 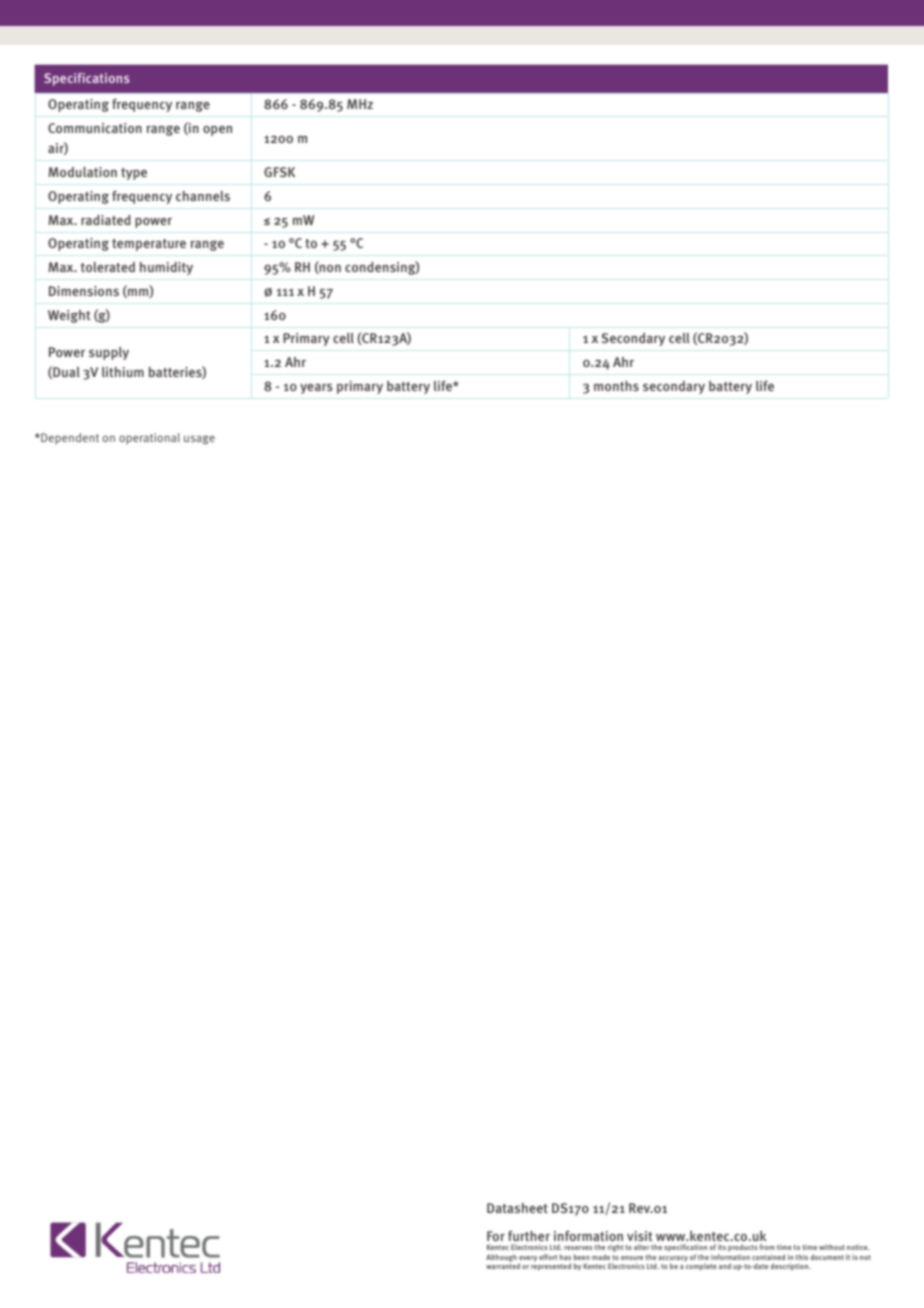 I want to click on type, so click(x=134, y=174).
